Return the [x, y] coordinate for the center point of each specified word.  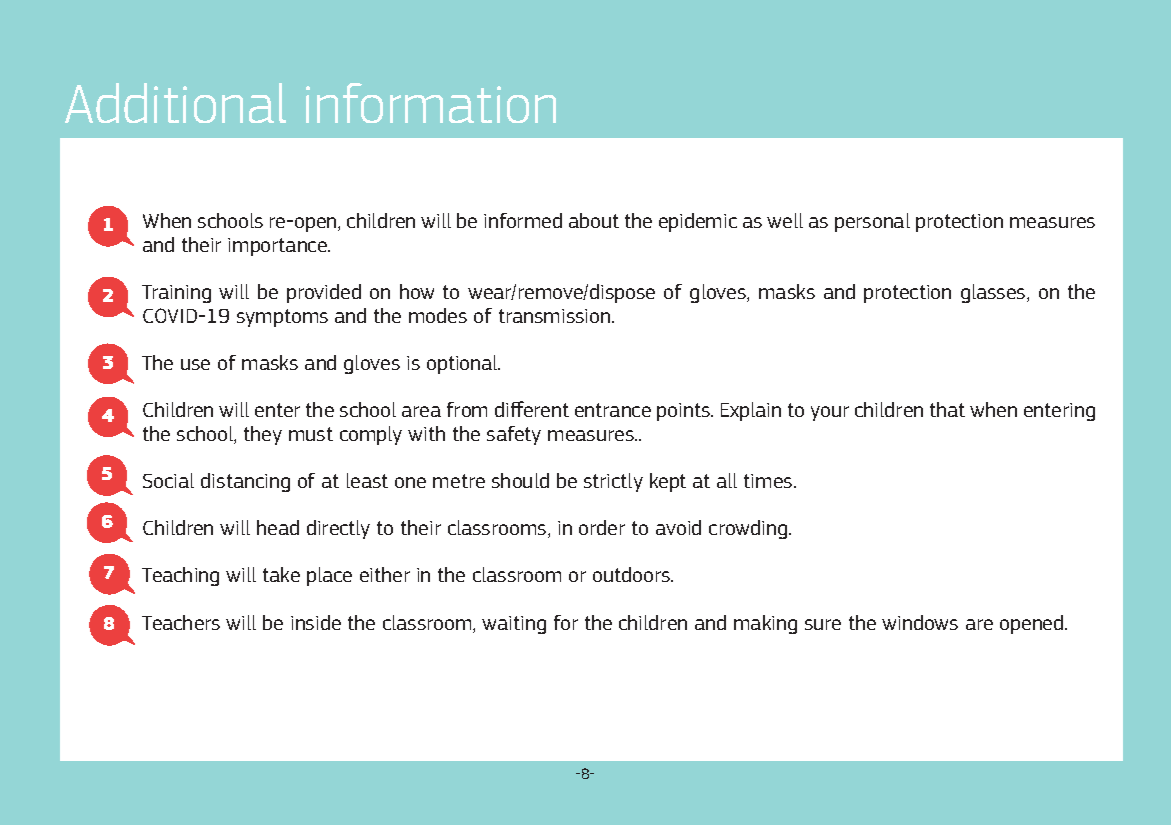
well [785, 220]
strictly [613, 482]
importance [278, 247]
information [431, 103]
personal [872, 222]
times [769, 481]
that [947, 409]
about [594, 220]
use [195, 364]
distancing [245, 482]
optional [463, 364]
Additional [175, 103]
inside [316, 622]
